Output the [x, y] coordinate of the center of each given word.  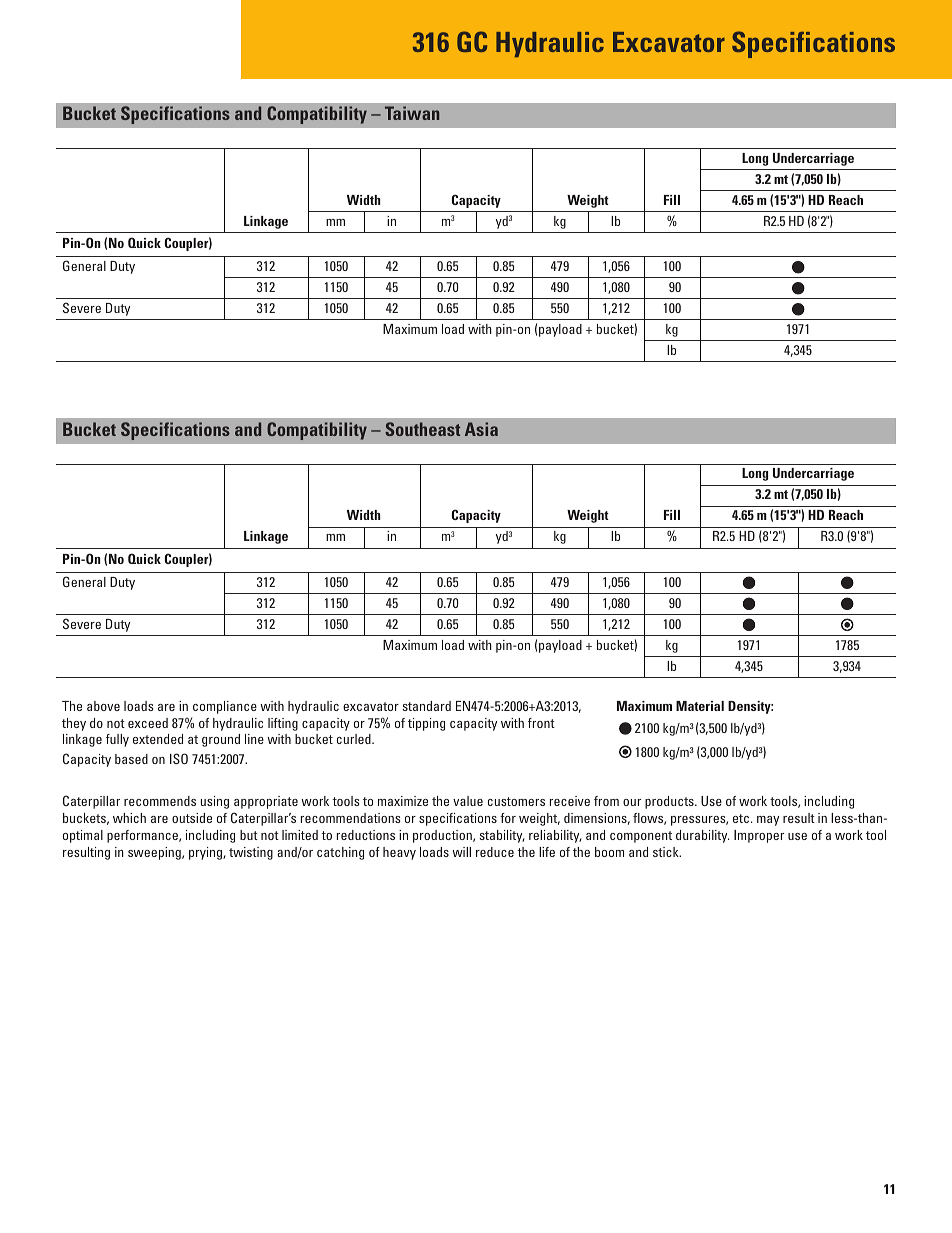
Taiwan [412, 113]
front [541, 723]
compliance [225, 707]
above [103, 706]
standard [426, 706]
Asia [481, 429]
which [129, 818]
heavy [399, 853]
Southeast [422, 429]
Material [700, 706]
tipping [426, 724]
